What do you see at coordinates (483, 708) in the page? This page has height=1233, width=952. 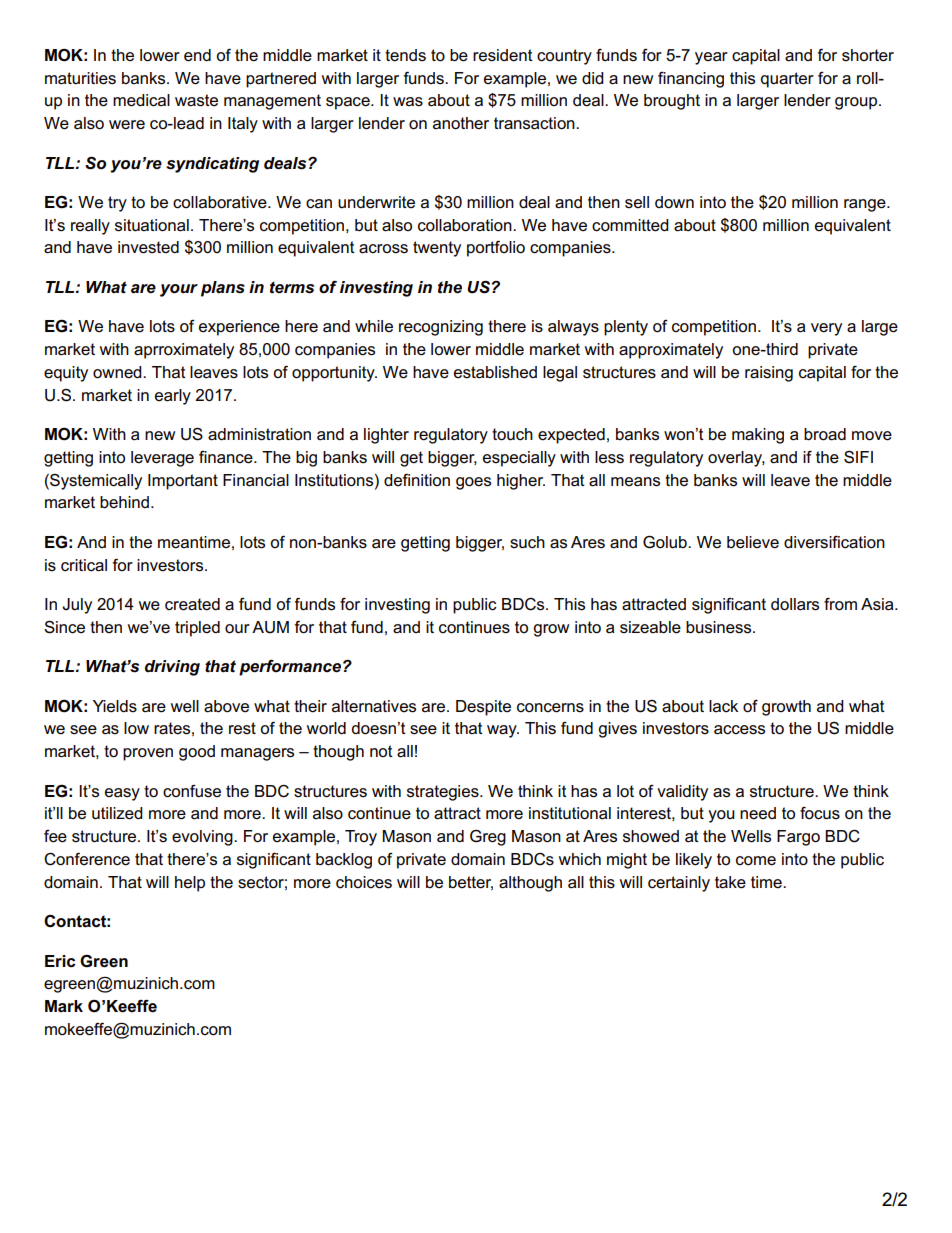 I see `Despite` at bounding box center [483, 708].
